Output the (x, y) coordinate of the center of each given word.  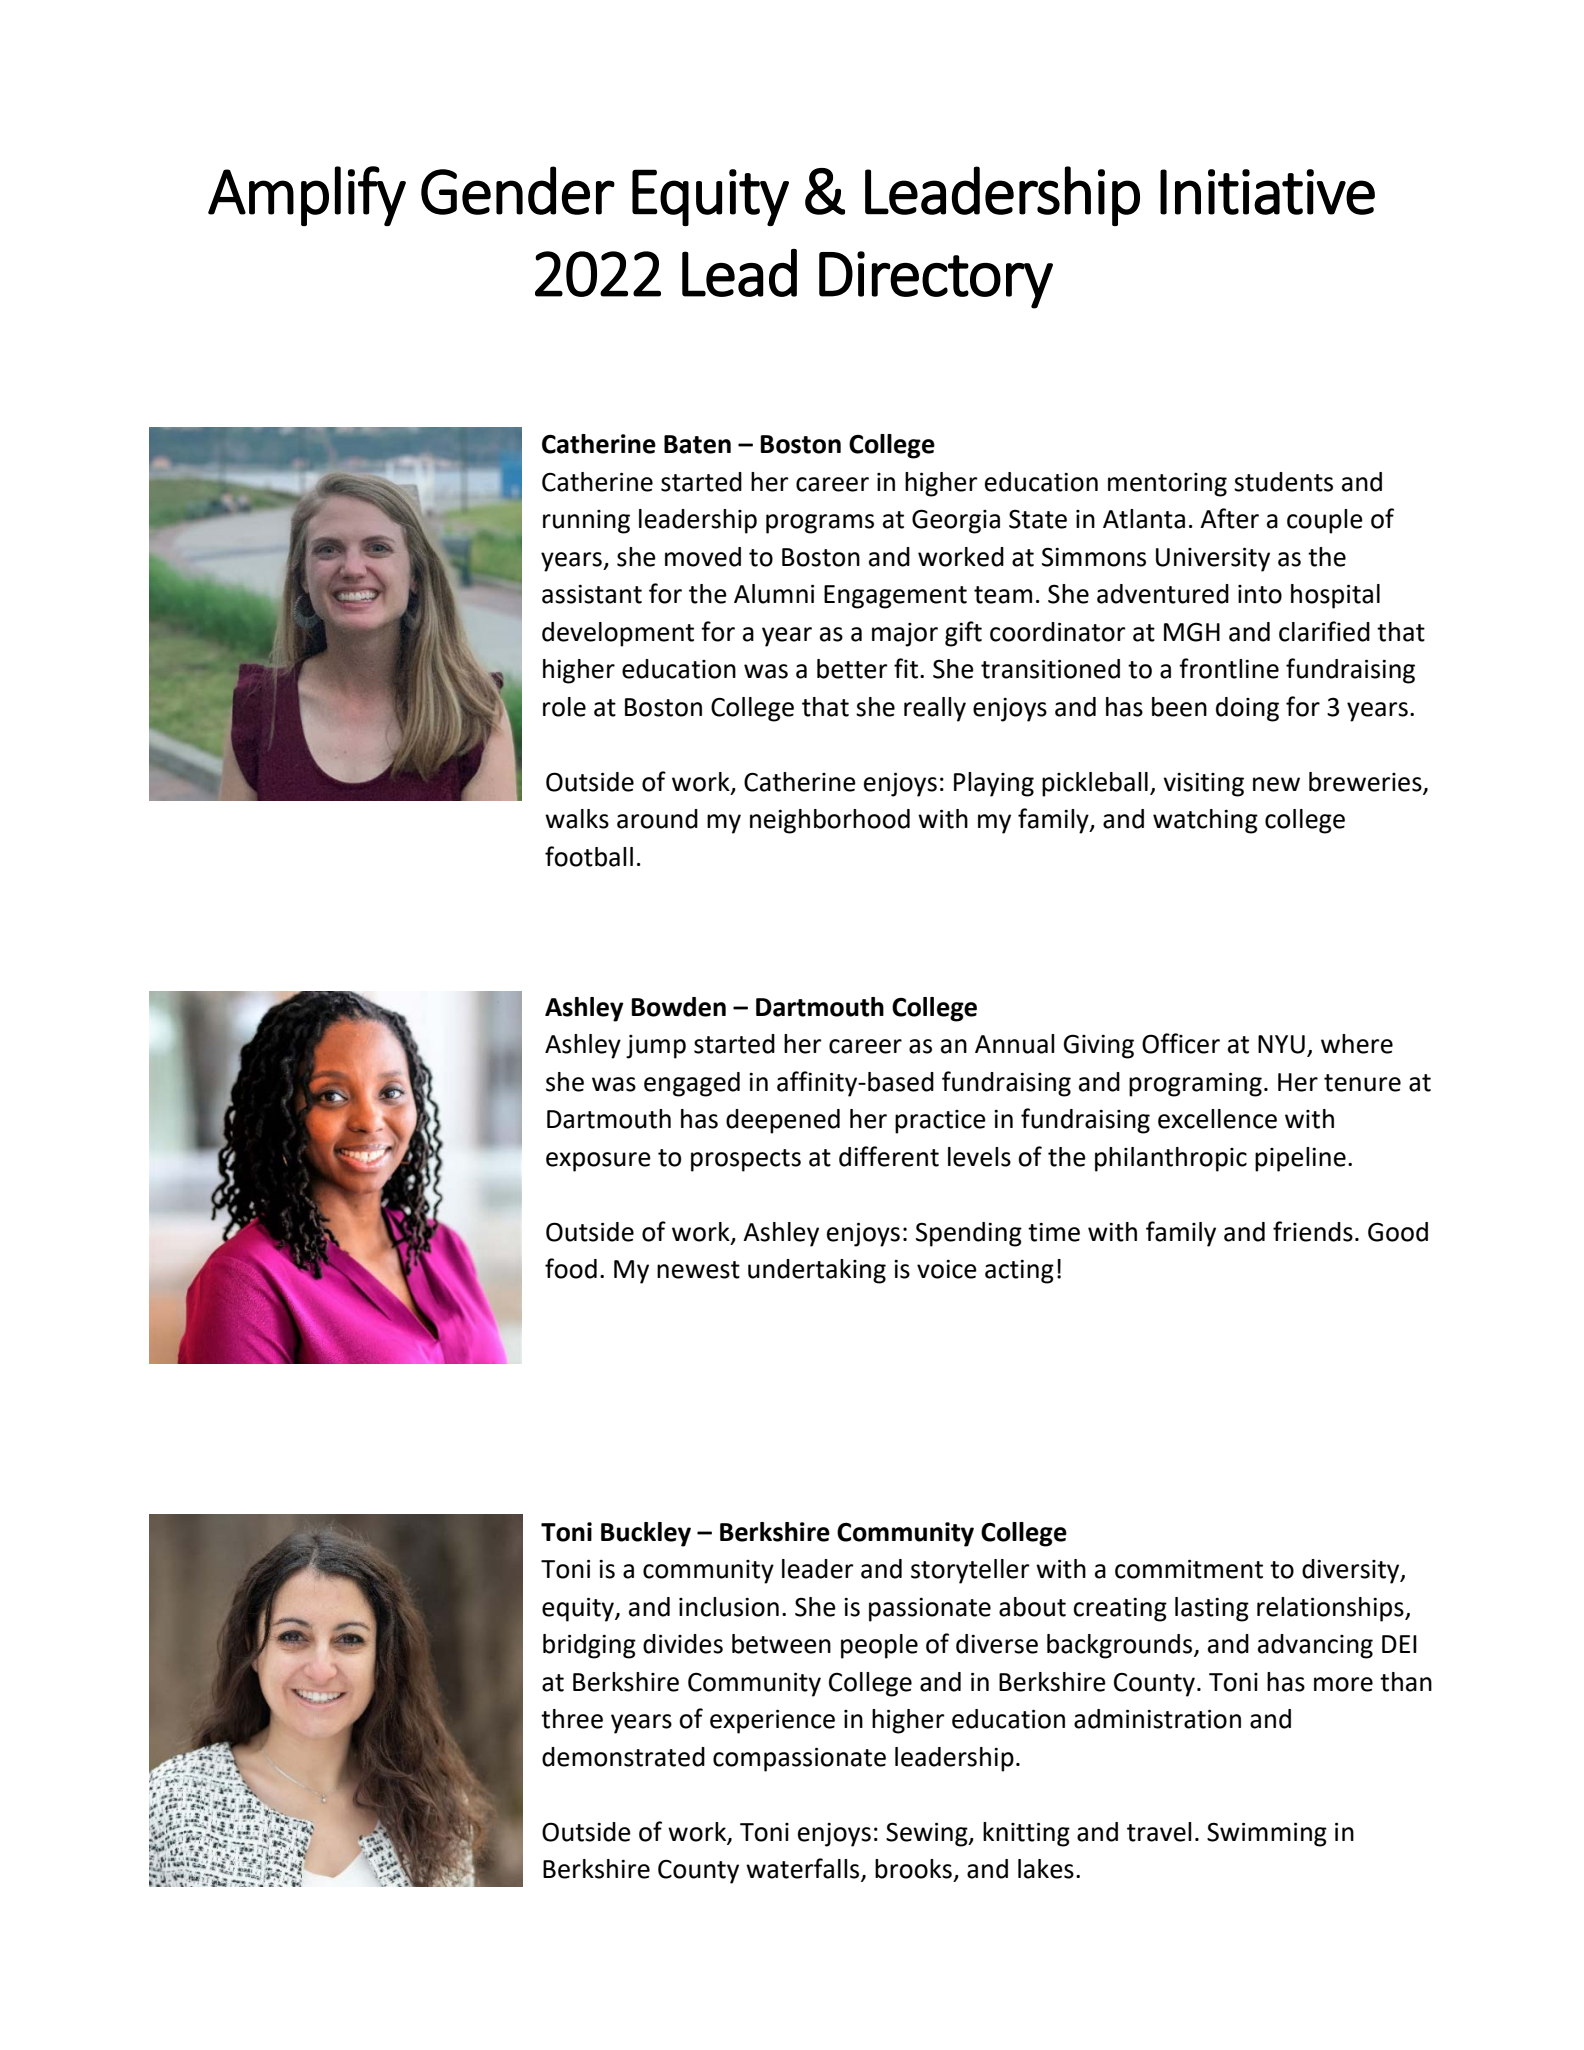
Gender (518, 190)
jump (656, 1047)
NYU (1281, 1044)
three (572, 1719)
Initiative (1267, 192)
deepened (783, 1121)
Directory (936, 280)
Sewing (928, 1834)
